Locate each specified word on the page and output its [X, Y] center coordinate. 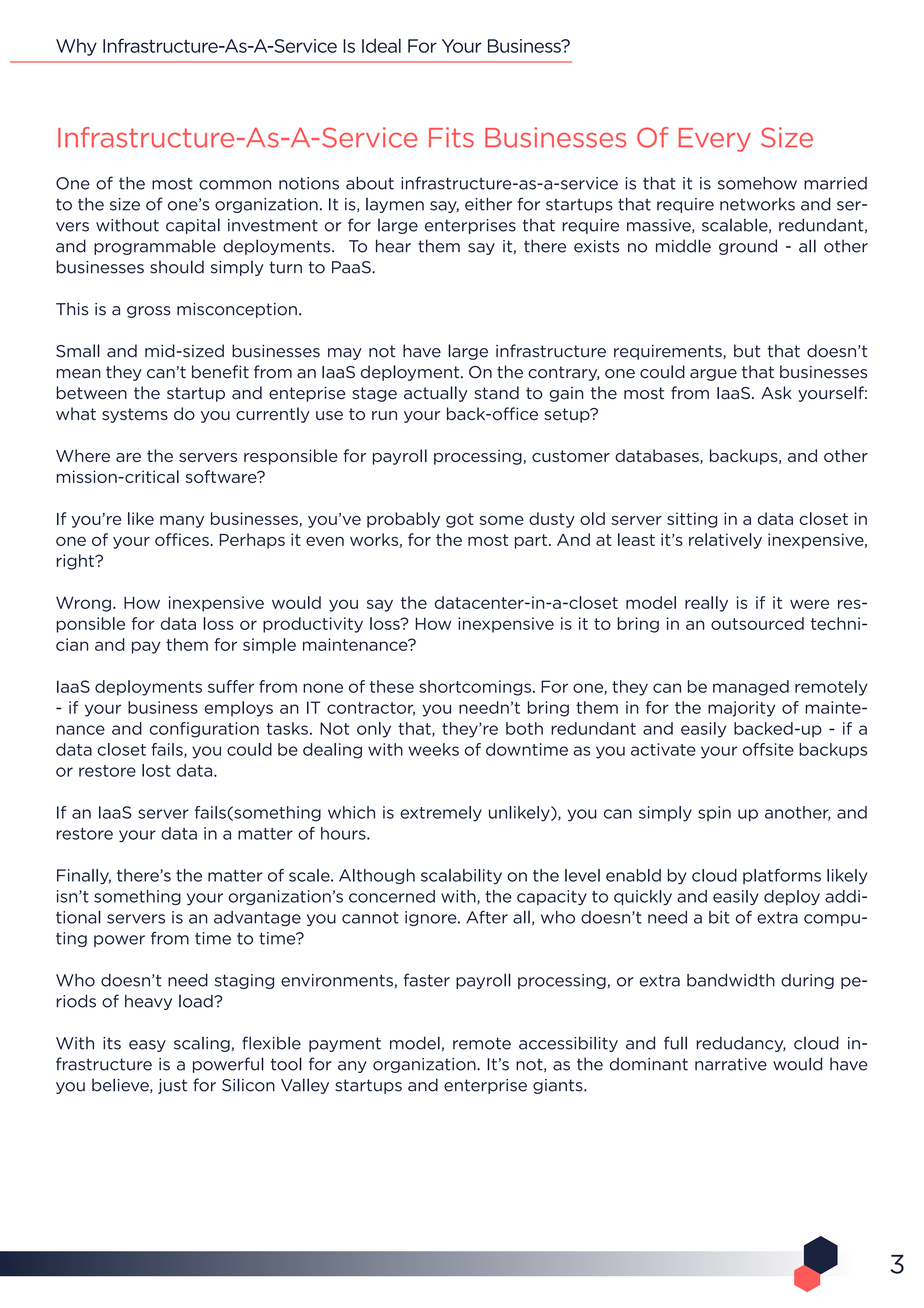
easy [147, 1046]
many [182, 522]
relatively [725, 541]
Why [76, 47]
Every [715, 140]
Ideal [381, 45]
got [460, 520]
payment [345, 1044]
